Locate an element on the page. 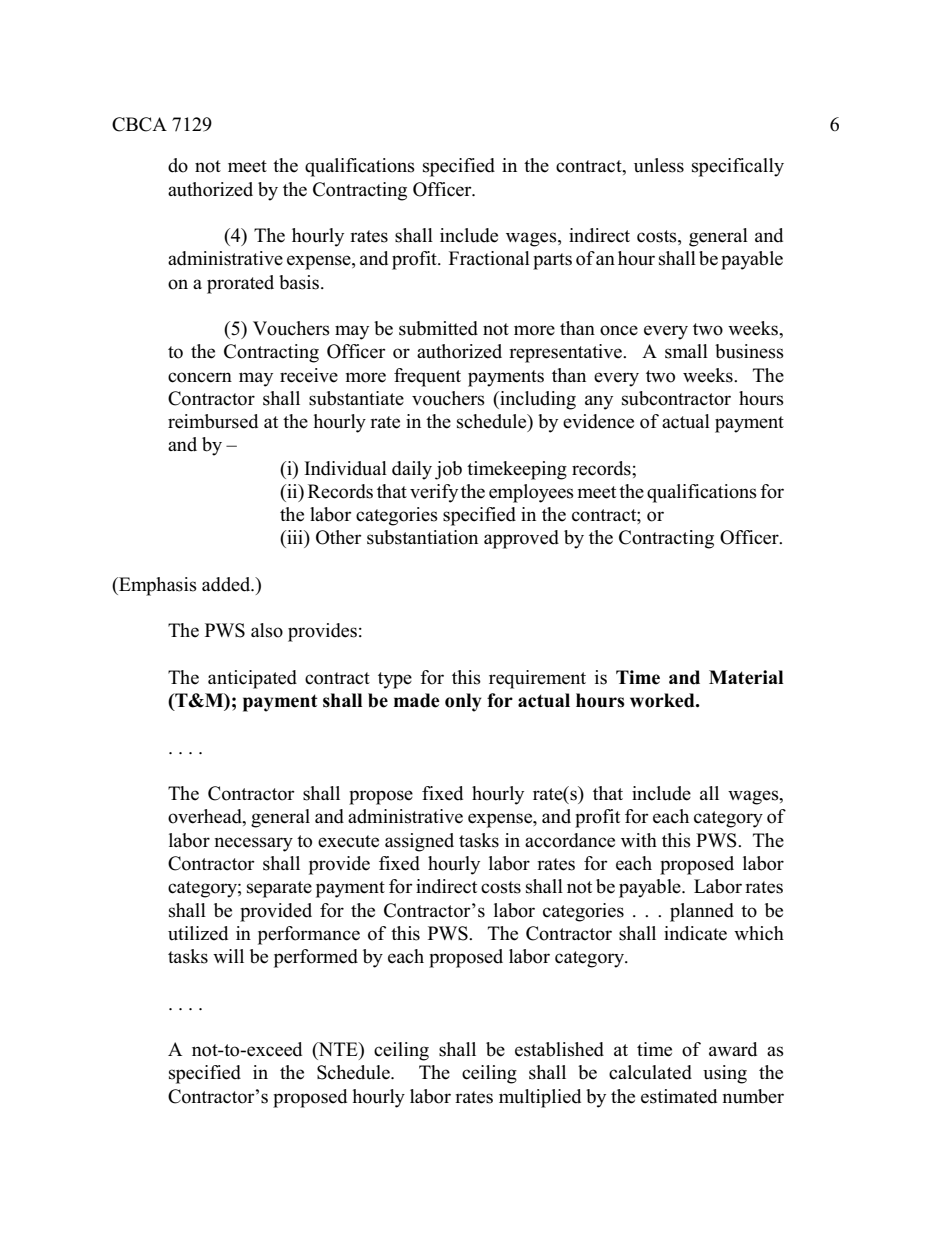 The height and width of the page is (1233, 952). will is located at coordinates (228, 956).
